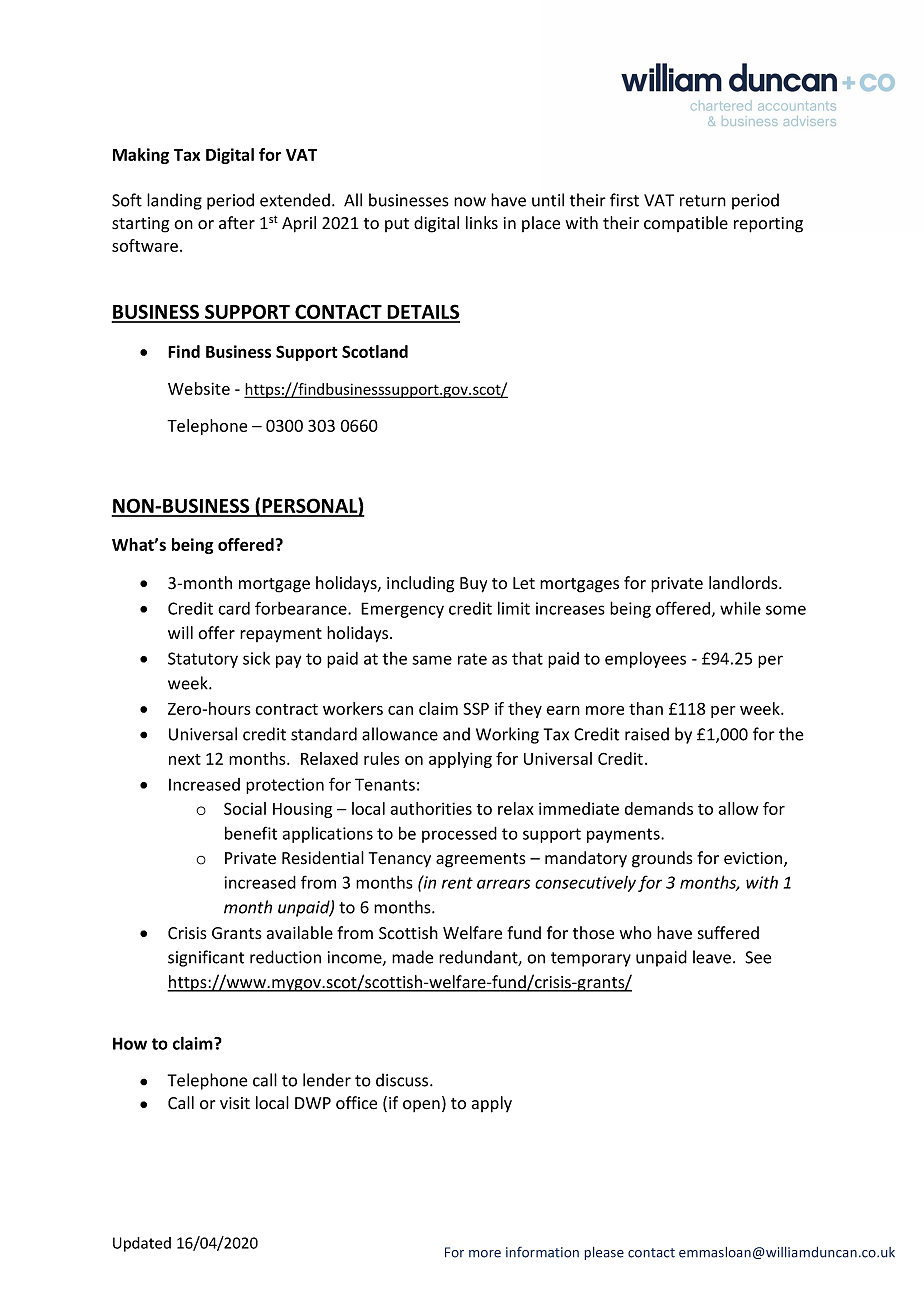 The height and width of the document is (1308, 924). What do you see at coordinates (142, 1244) in the document?
I see `Updated` at bounding box center [142, 1244].
